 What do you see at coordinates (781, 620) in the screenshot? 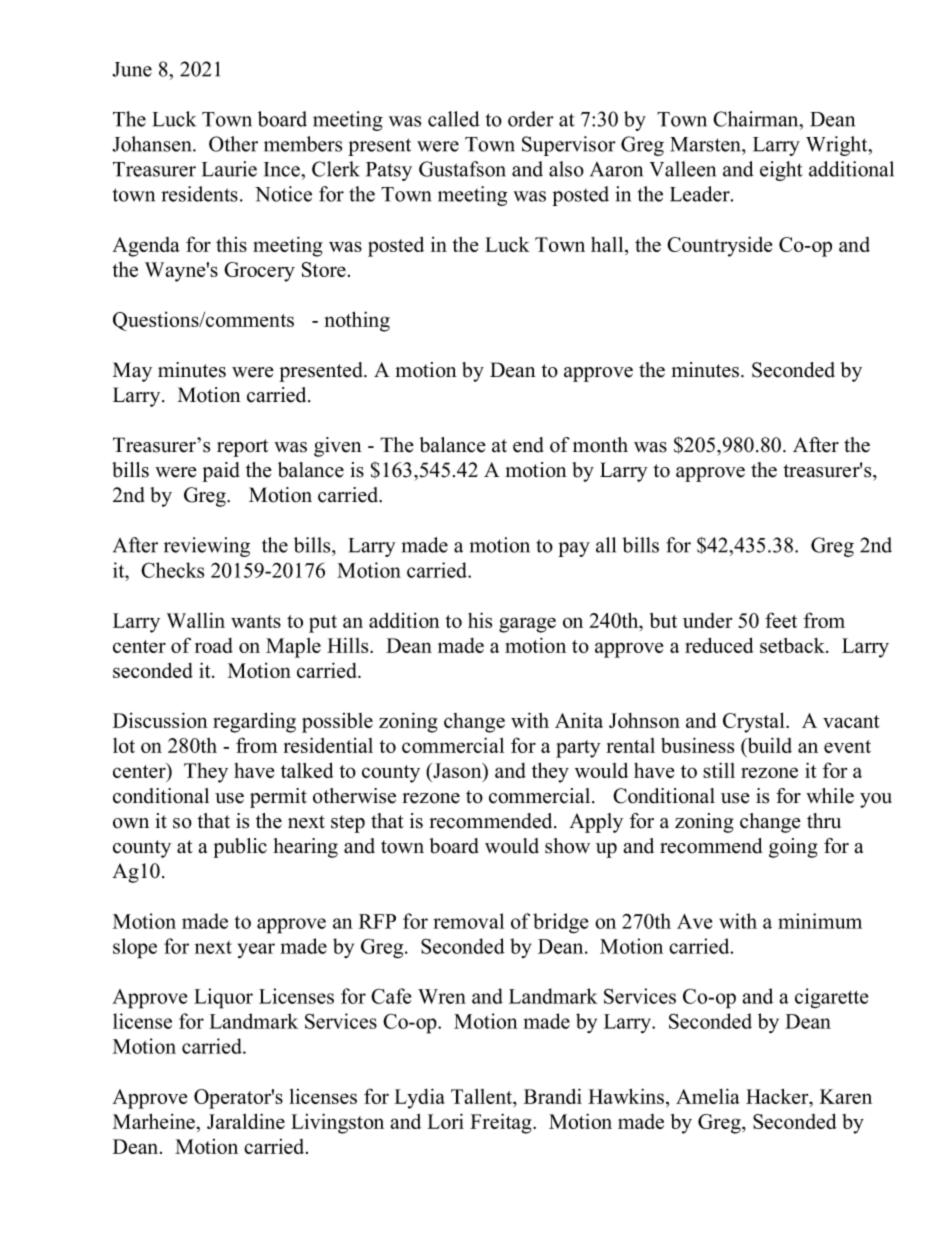
I see `feet` at bounding box center [781, 620].
